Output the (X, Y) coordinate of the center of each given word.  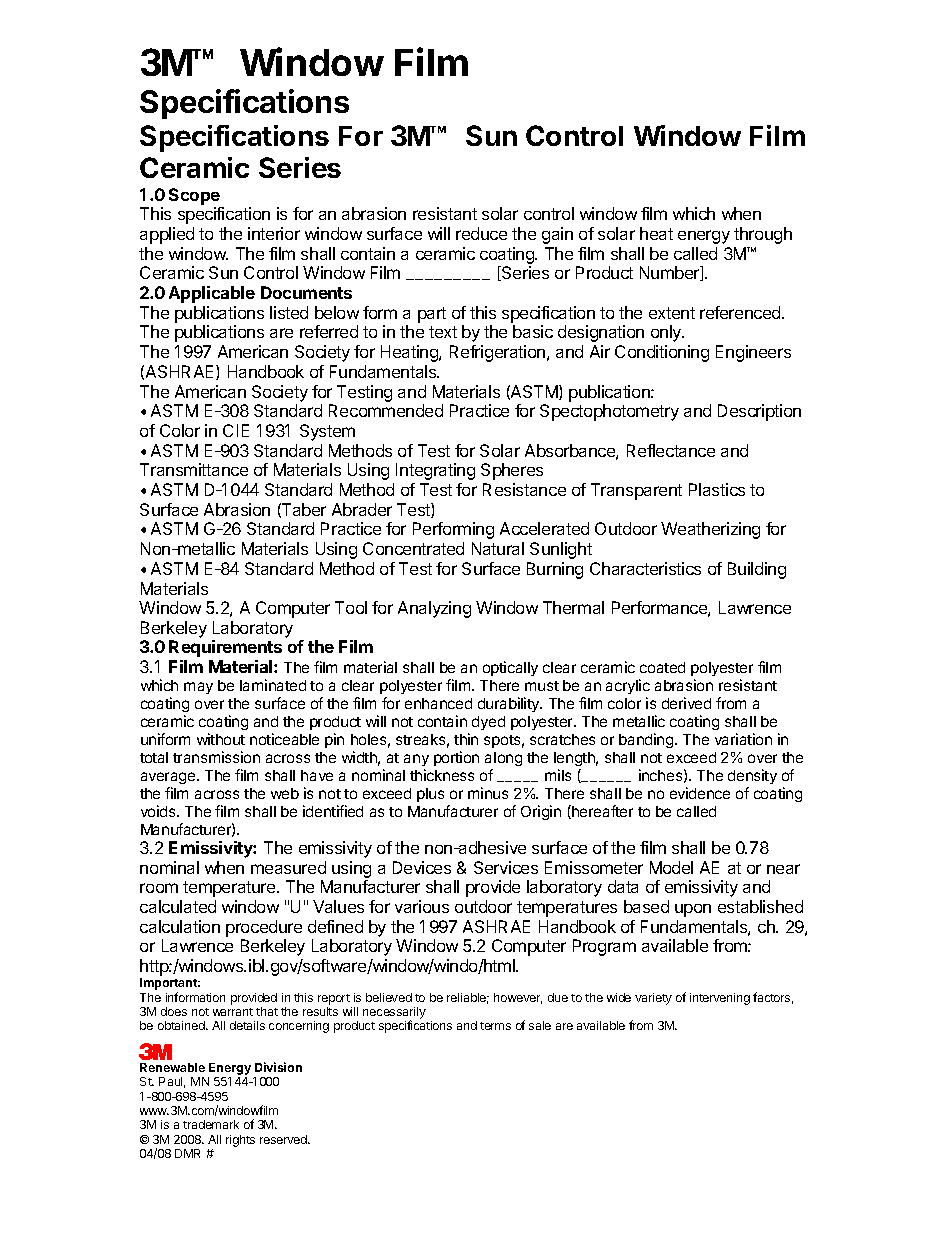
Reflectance (671, 450)
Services (506, 867)
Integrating (435, 471)
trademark (211, 1124)
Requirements (225, 648)
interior (274, 233)
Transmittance (194, 469)
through (763, 235)
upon (693, 910)
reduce (481, 233)
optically (510, 668)
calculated (178, 906)
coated (662, 667)
